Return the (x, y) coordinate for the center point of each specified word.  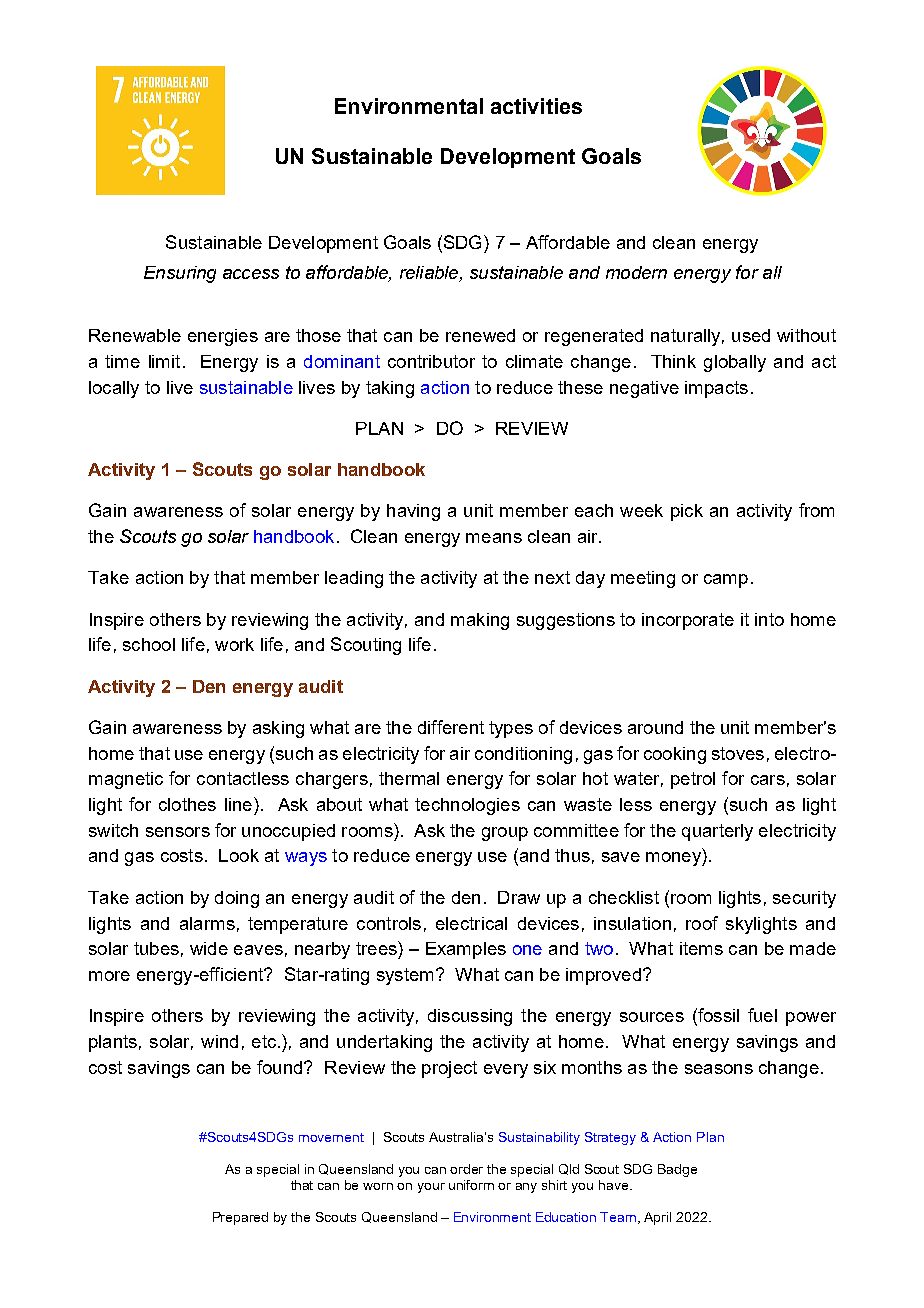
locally (114, 389)
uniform (471, 1185)
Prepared (240, 1218)
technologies (467, 806)
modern (636, 272)
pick (687, 512)
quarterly (717, 832)
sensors (178, 832)
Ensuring (180, 274)
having (413, 512)
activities (536, 106)
